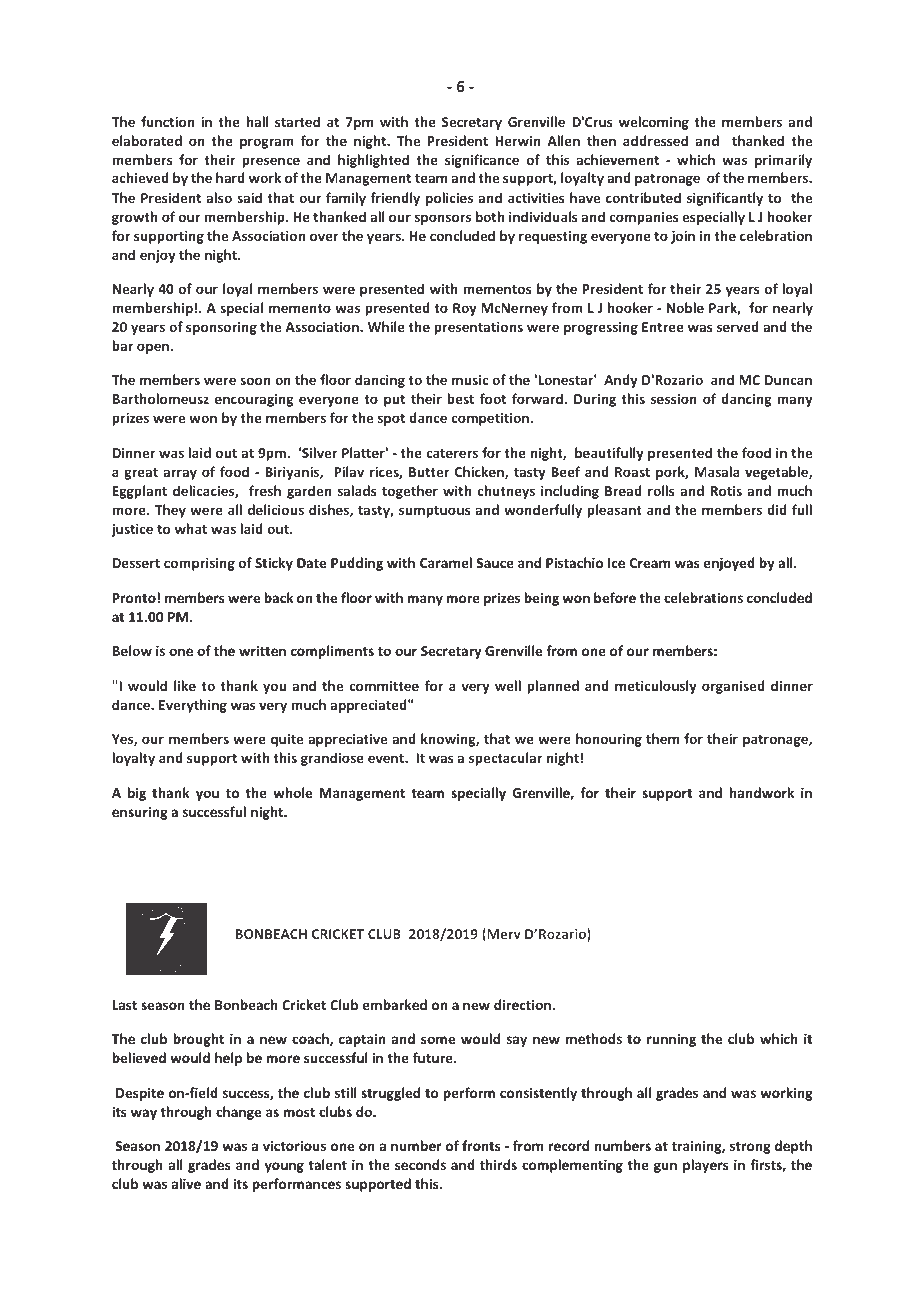  I want to click on fronts, so click(481, 1145).
